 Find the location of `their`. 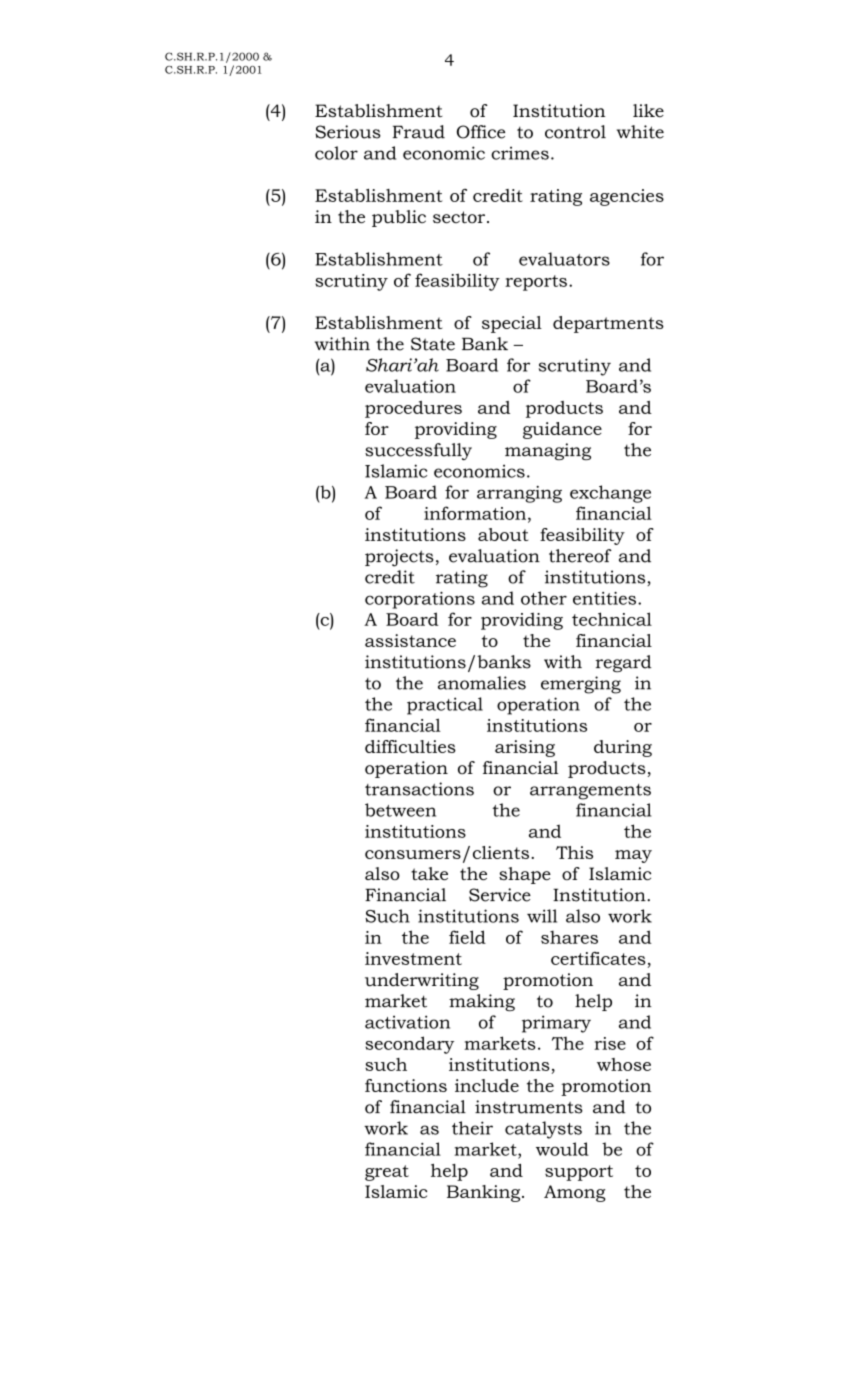

their is located at coordinates (472, 1128).
